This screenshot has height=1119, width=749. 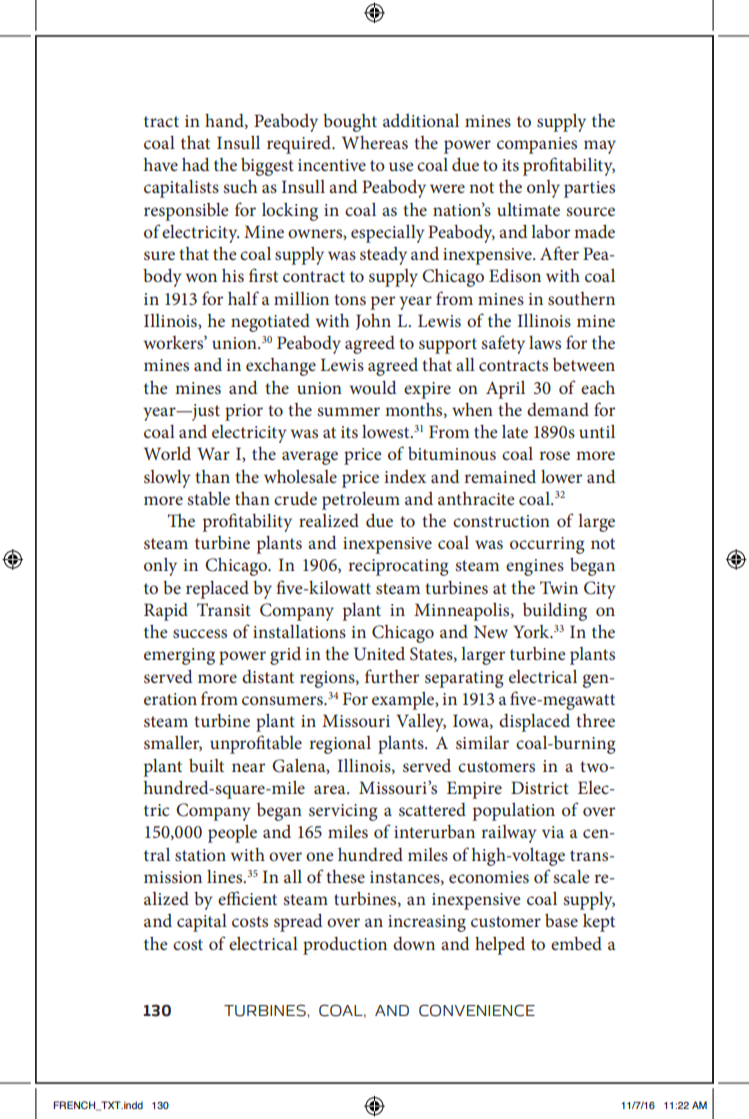 I want to click on had, so click(x=196, y=164).
